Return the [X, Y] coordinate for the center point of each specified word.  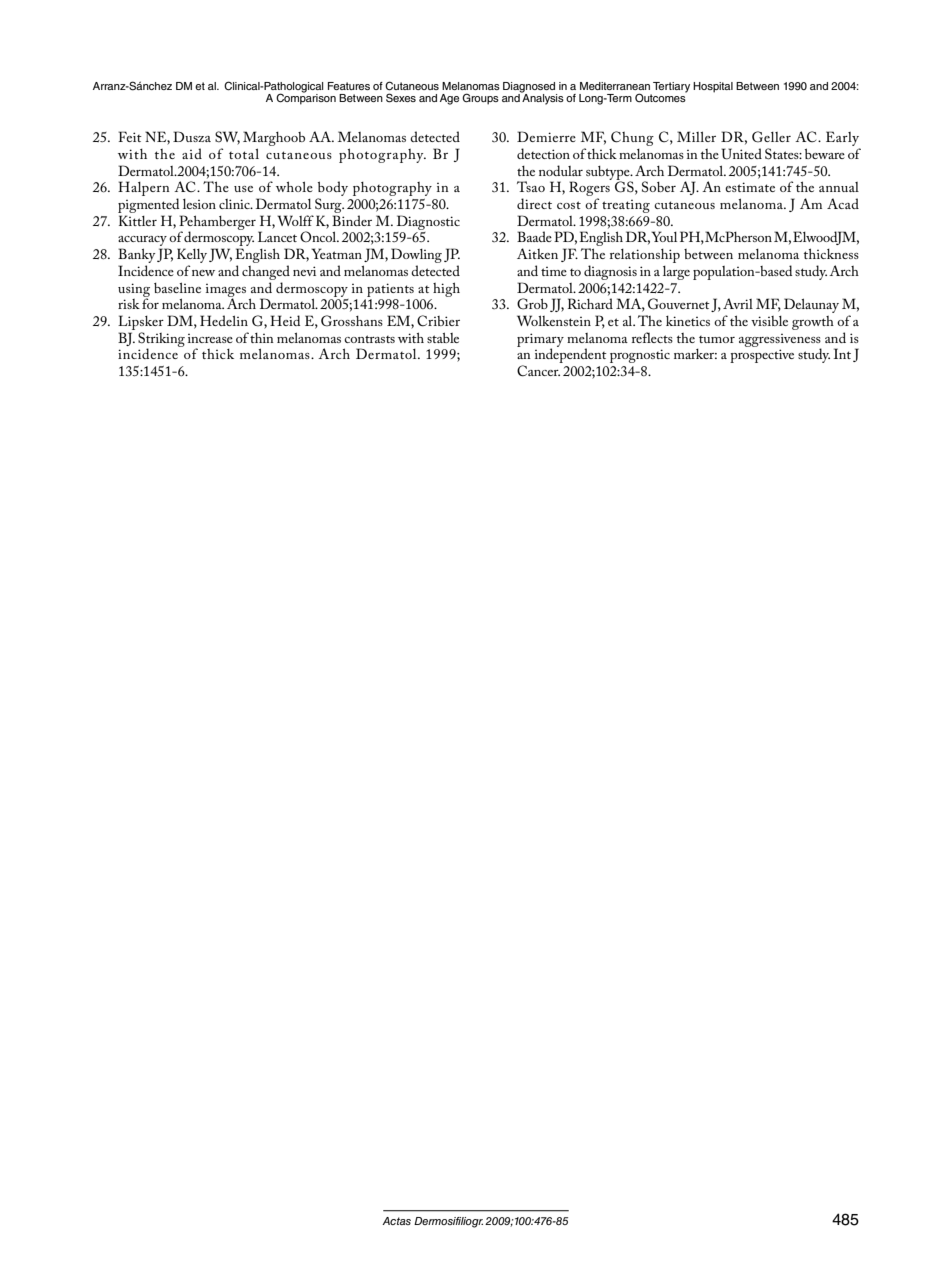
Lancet [277, 236]
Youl [664, 236]
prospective [762, 356]
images [226, 291]
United [741, 154]
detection [543, 153]
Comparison [306, 98]
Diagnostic [428, 222]
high [446, 289]
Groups [480, 99]
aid [192, 153]
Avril [738, 303]
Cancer [538, 371]
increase [210, 338]
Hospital [713, 87]
